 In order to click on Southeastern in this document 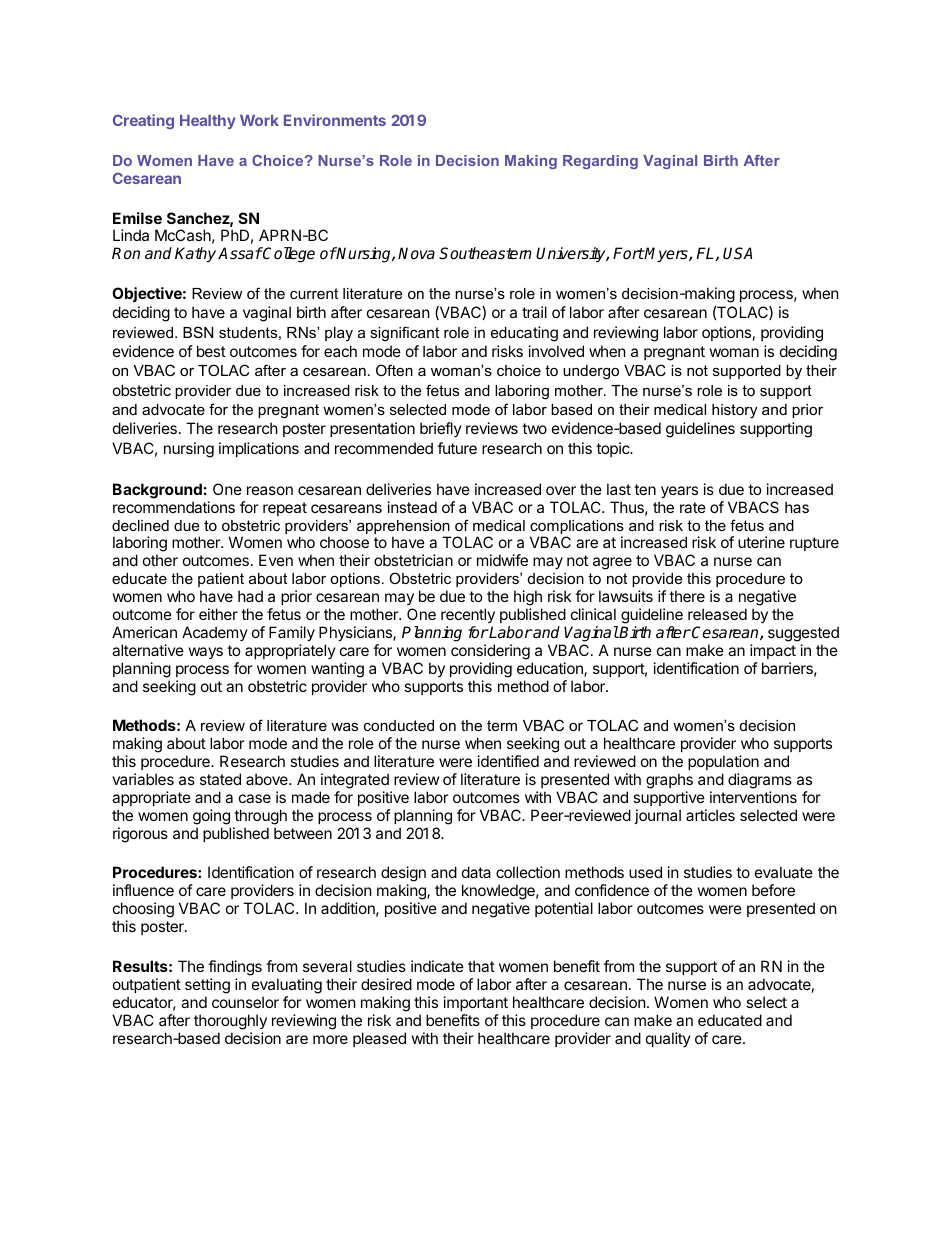, I will do `click(485, 253)`.
